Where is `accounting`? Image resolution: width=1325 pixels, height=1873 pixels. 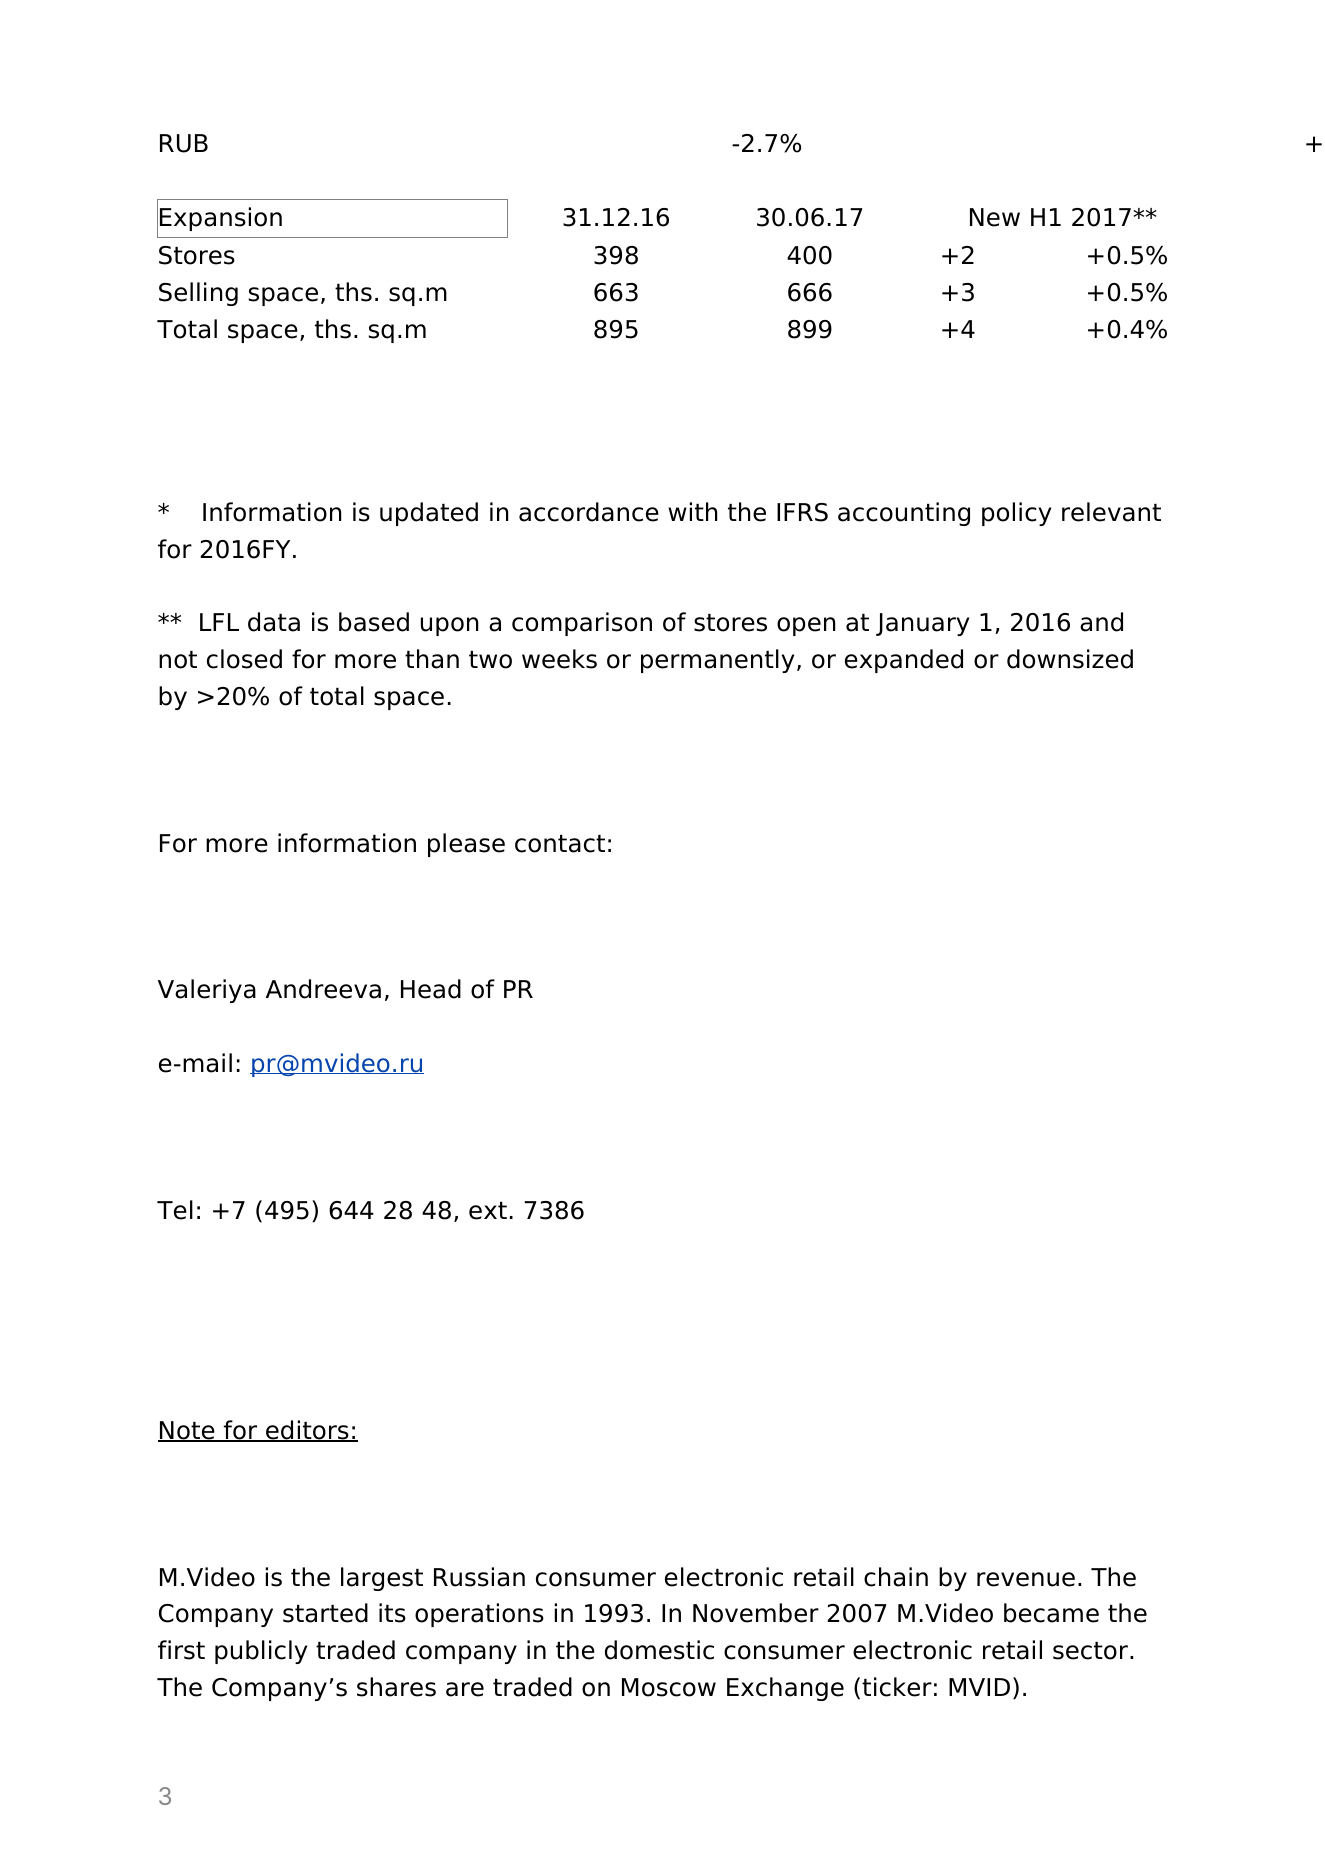
accounting is located at coordinates (904, 514).
